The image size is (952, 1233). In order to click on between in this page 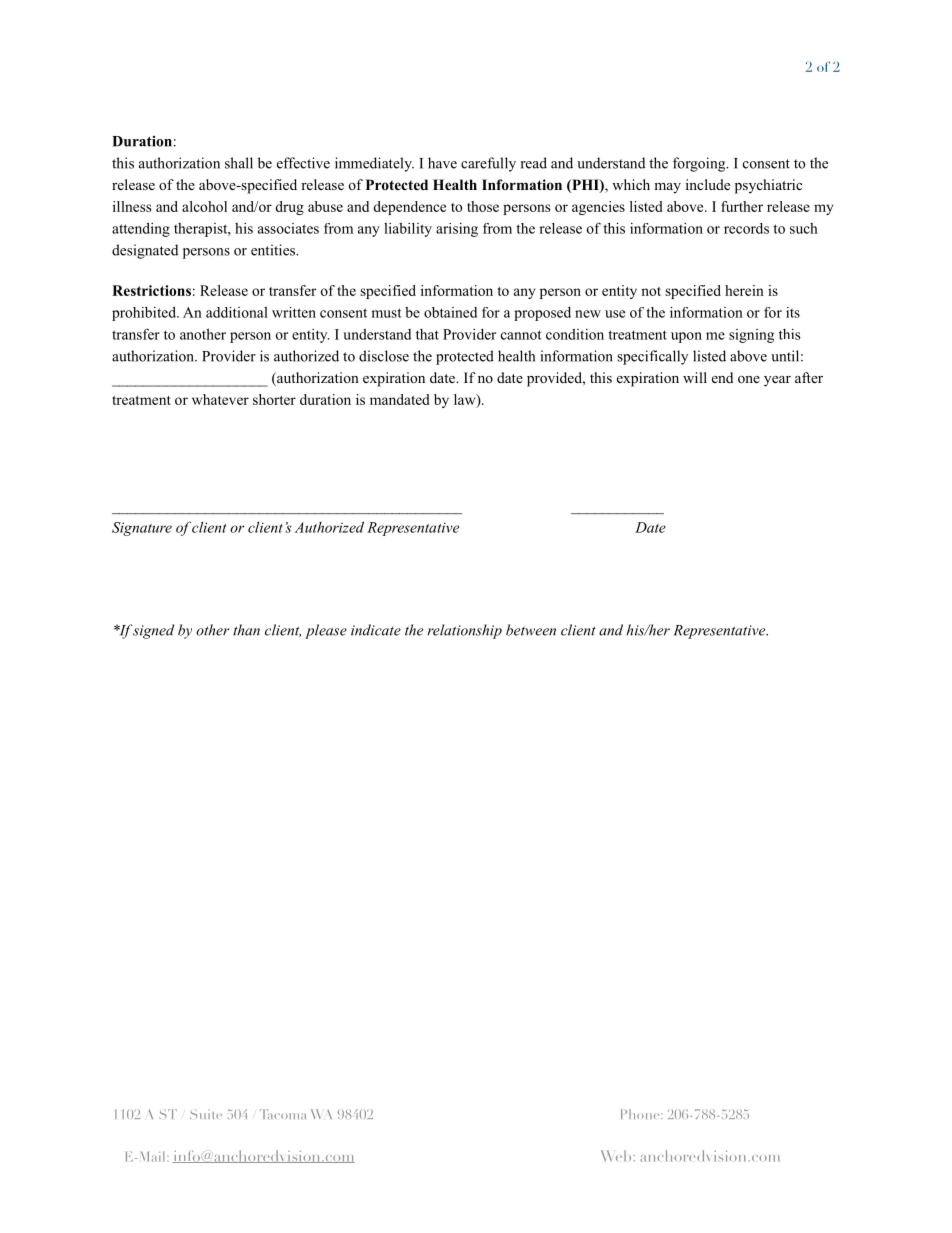, I will do `click(531, 630)`.
